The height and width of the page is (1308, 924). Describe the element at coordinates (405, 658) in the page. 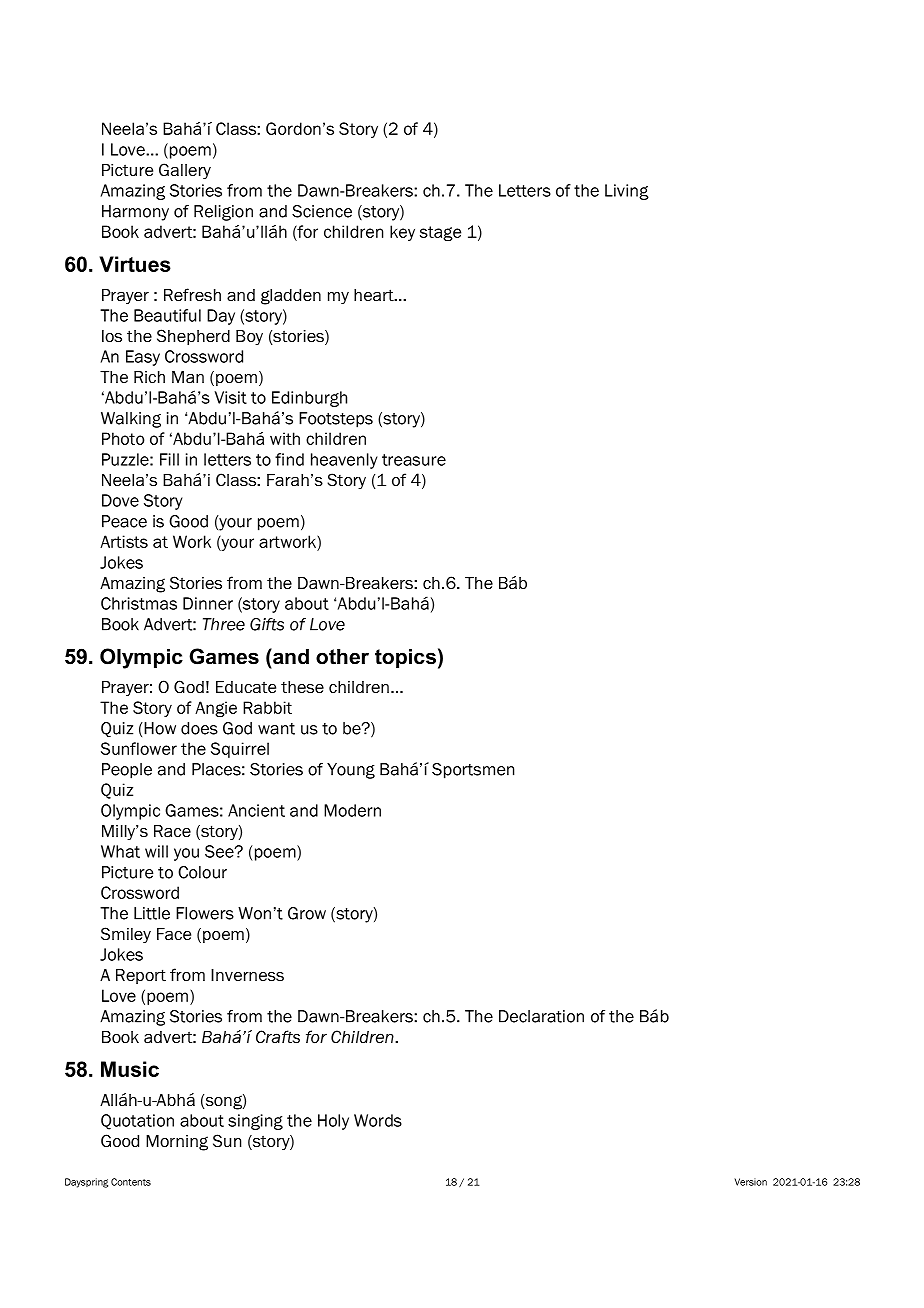

I see `topics` at that location.
